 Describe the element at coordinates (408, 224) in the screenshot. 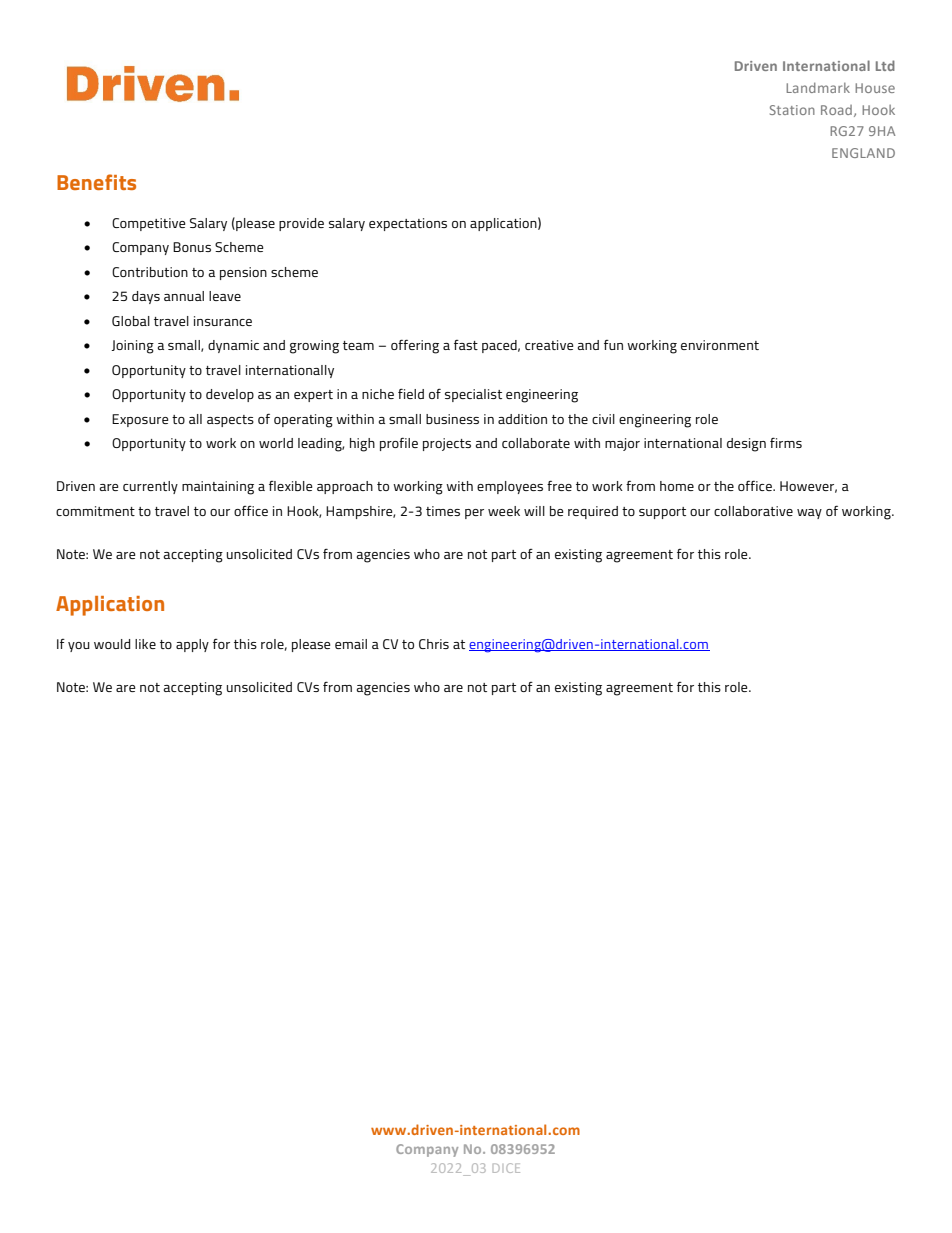

I see `expectations` at that location.
